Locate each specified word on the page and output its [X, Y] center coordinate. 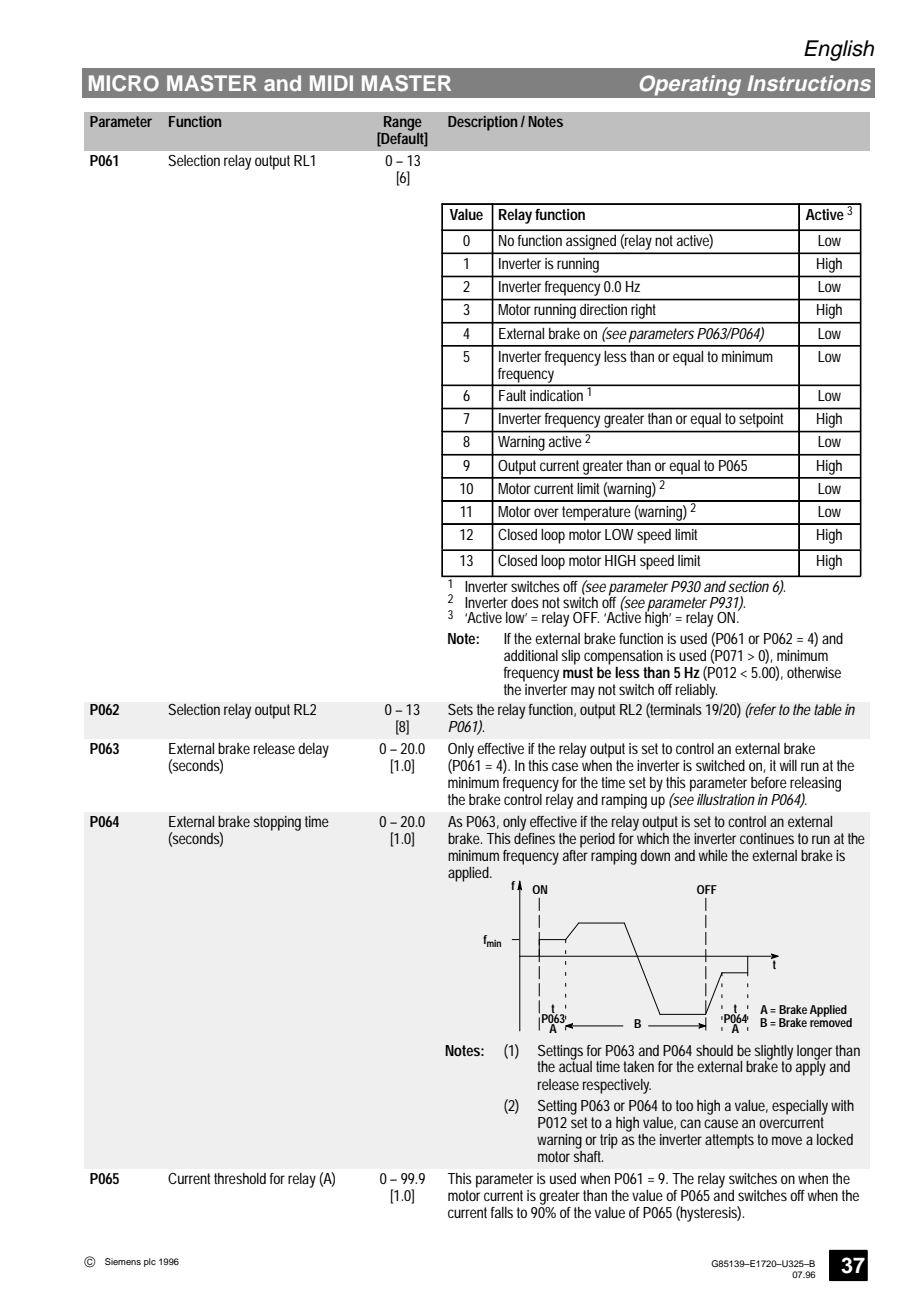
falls [502, 1212]
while [713, 855]
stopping [277, 823]
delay [313, 750]
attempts [729, 1141]
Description [482, 123]
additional [531, 655]
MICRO [124, 83]
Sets [460, 709]
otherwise [814, 672]
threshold [240, 1178]
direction [603, 309]
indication [556, 395]
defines [534, 838]
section [748, 586]
